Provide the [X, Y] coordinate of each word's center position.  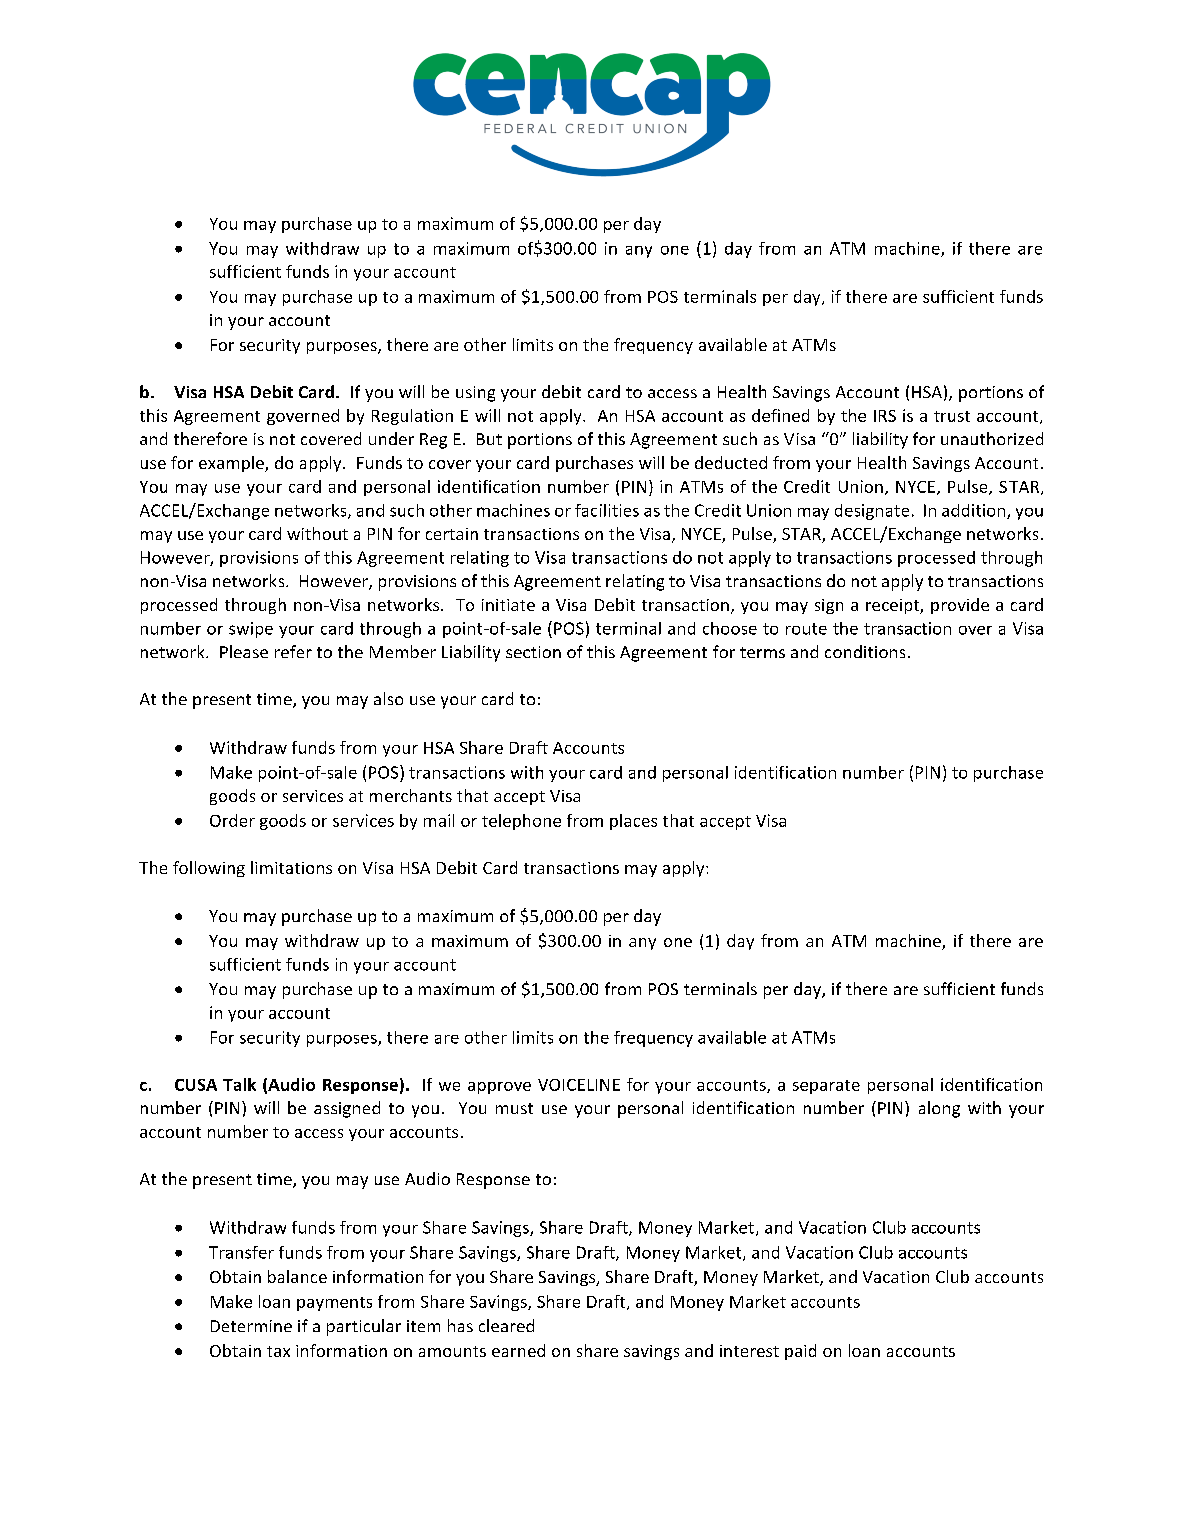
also [388, 698]
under [391, 438]
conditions [865, 651]
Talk [239, 1084]
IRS [885, 416]
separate [826, 1087]
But [489, 439]
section [533, 652]
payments [334, 1304]
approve [499, 1088]
